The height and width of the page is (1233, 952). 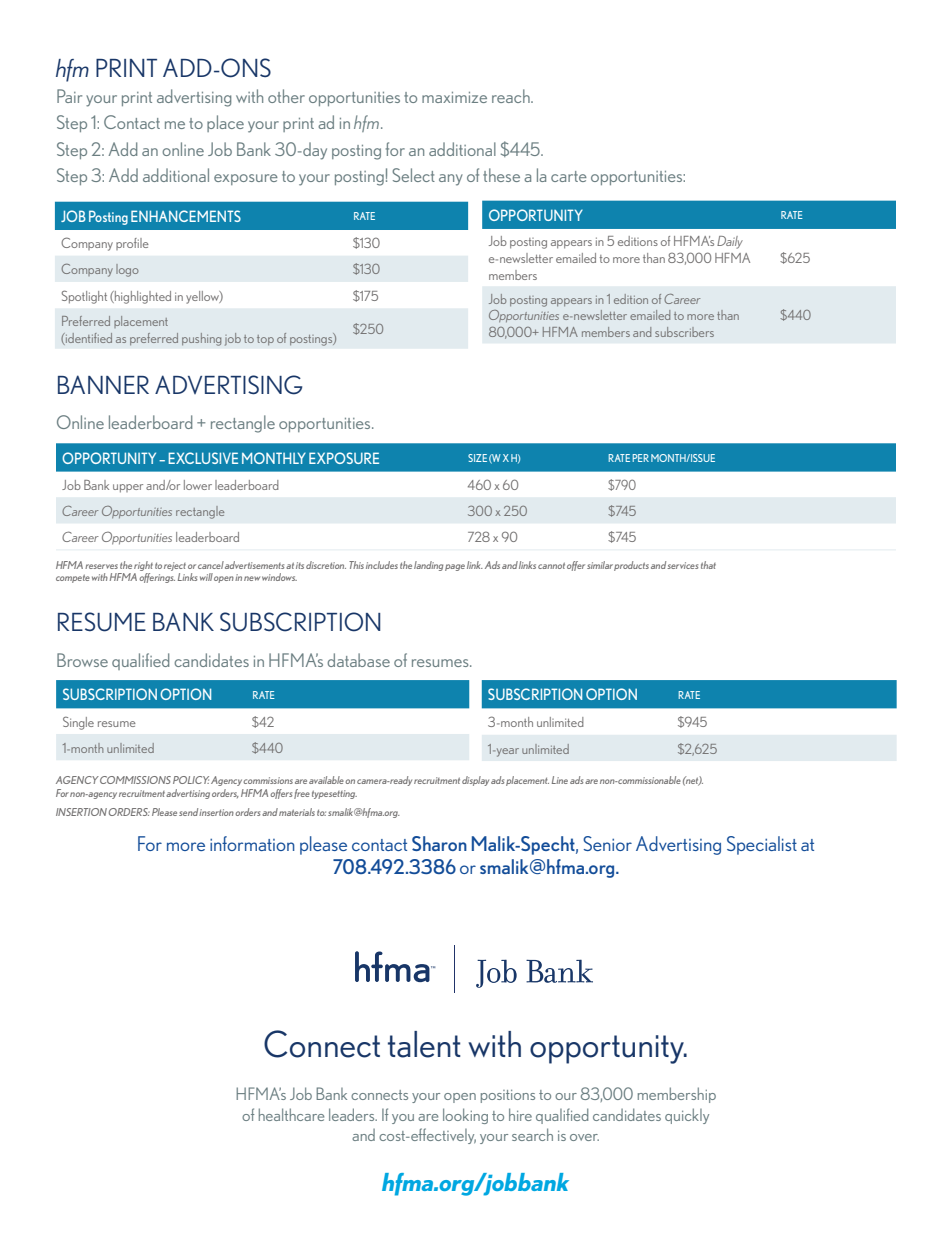 What do you see at coordinates (201, 339) in the page?
I see `pushing` at bounding box center [201, 339].
